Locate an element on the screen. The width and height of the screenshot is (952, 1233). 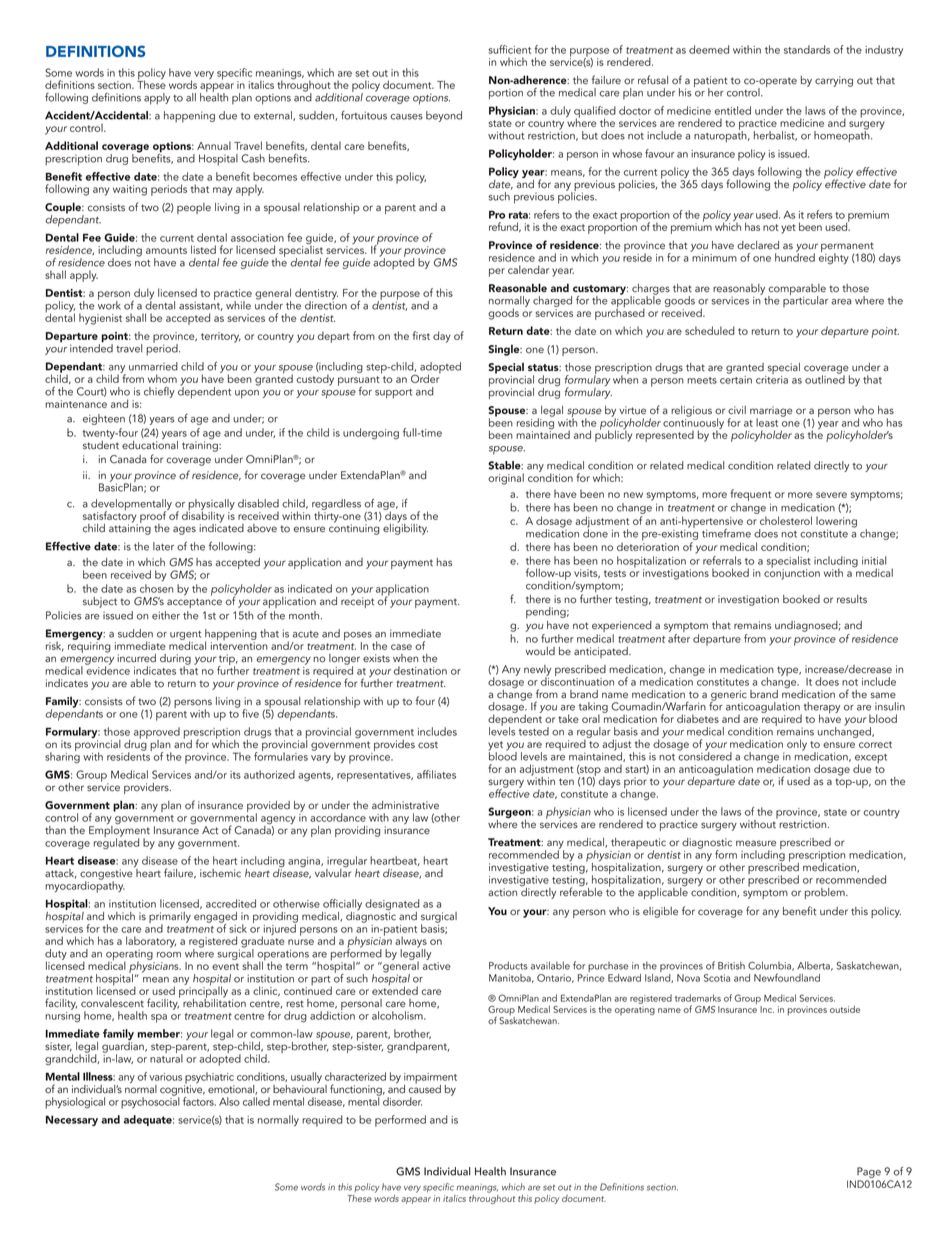
various is located at coordinates (165, 1077).
